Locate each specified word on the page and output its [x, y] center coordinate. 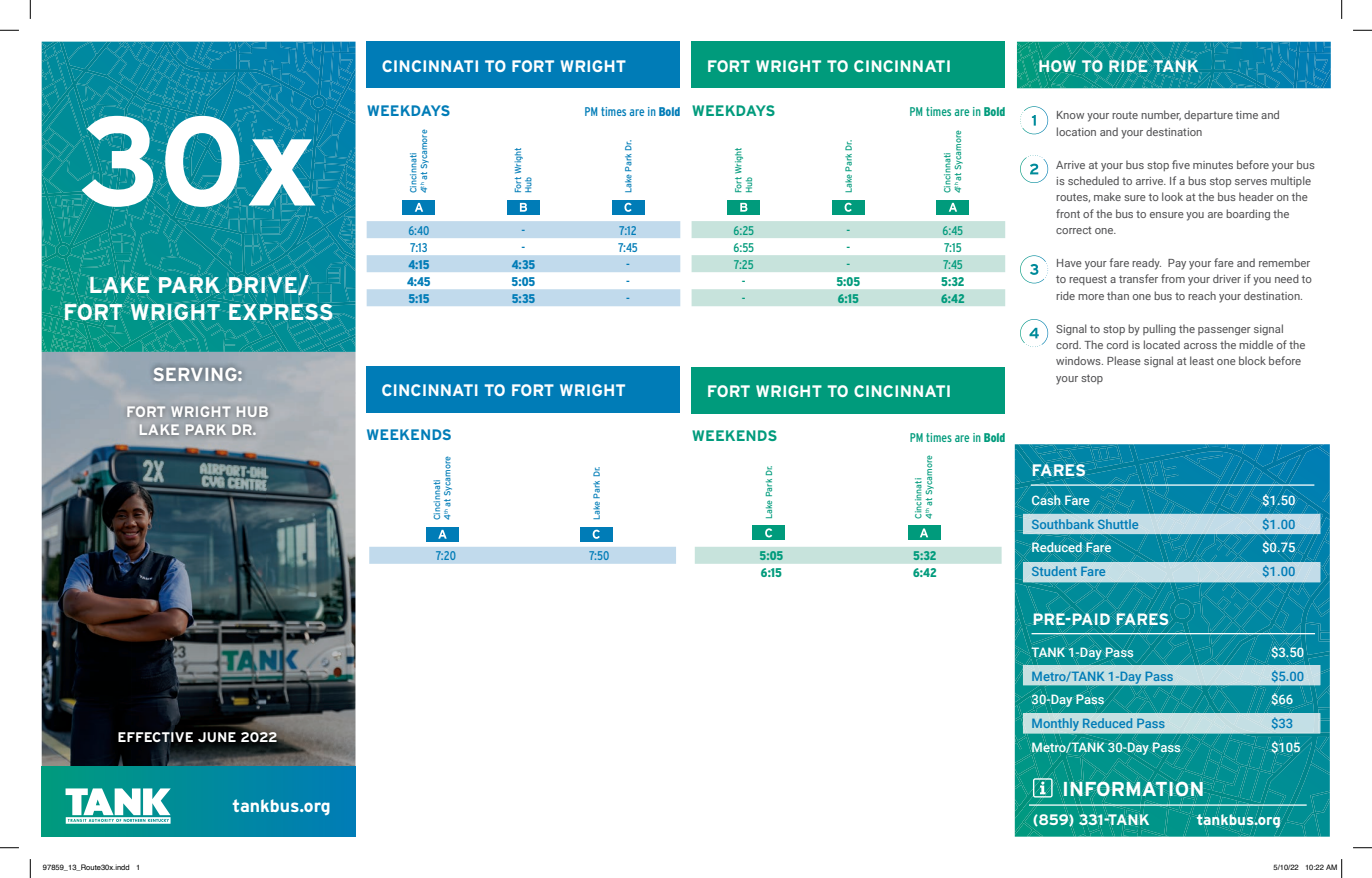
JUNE [217, 737]
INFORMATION [1133, 788]
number [1161, 115]
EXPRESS [281, 312]
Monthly [1055, 724]
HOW [1057, 66]
